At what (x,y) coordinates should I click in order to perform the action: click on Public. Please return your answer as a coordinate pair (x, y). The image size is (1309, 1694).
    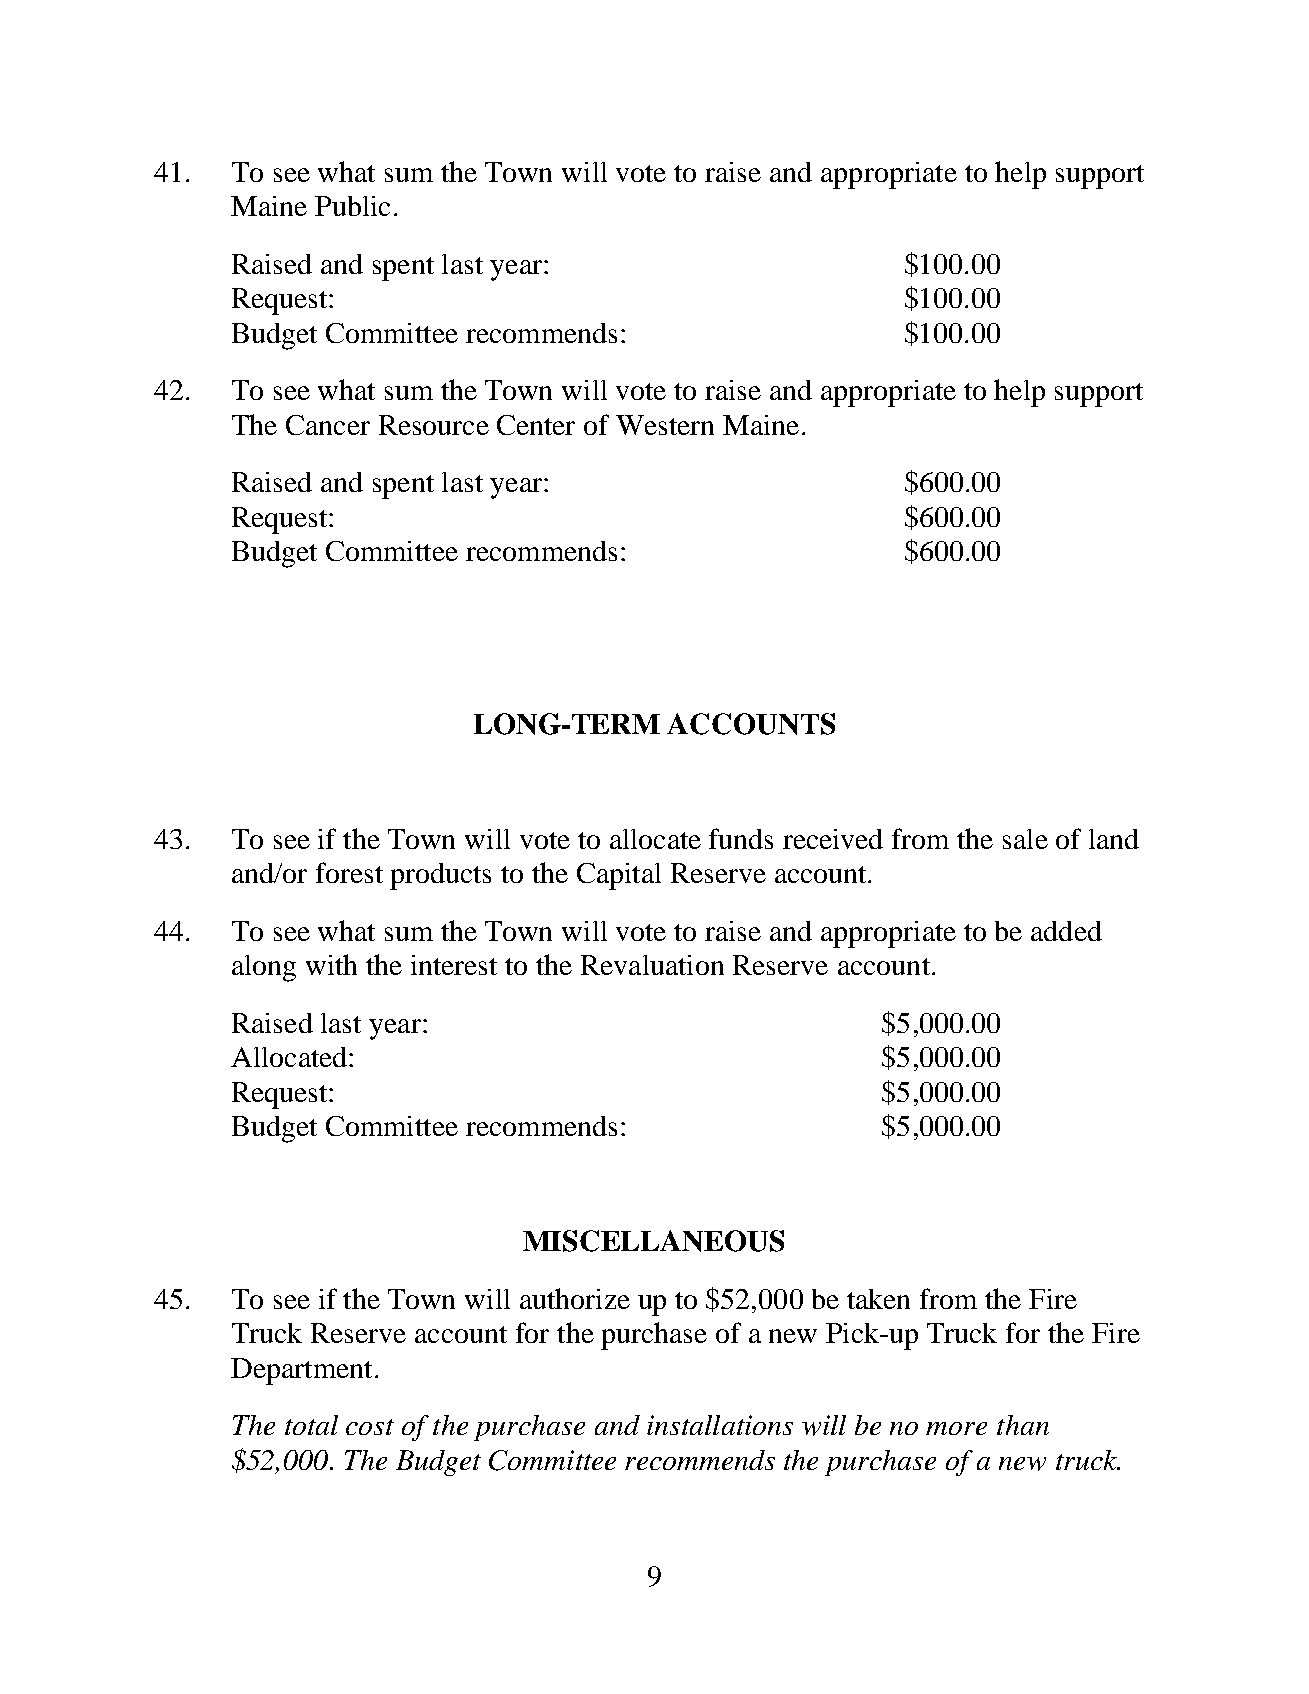
    Looking at the image, I should click on (352, 206).
